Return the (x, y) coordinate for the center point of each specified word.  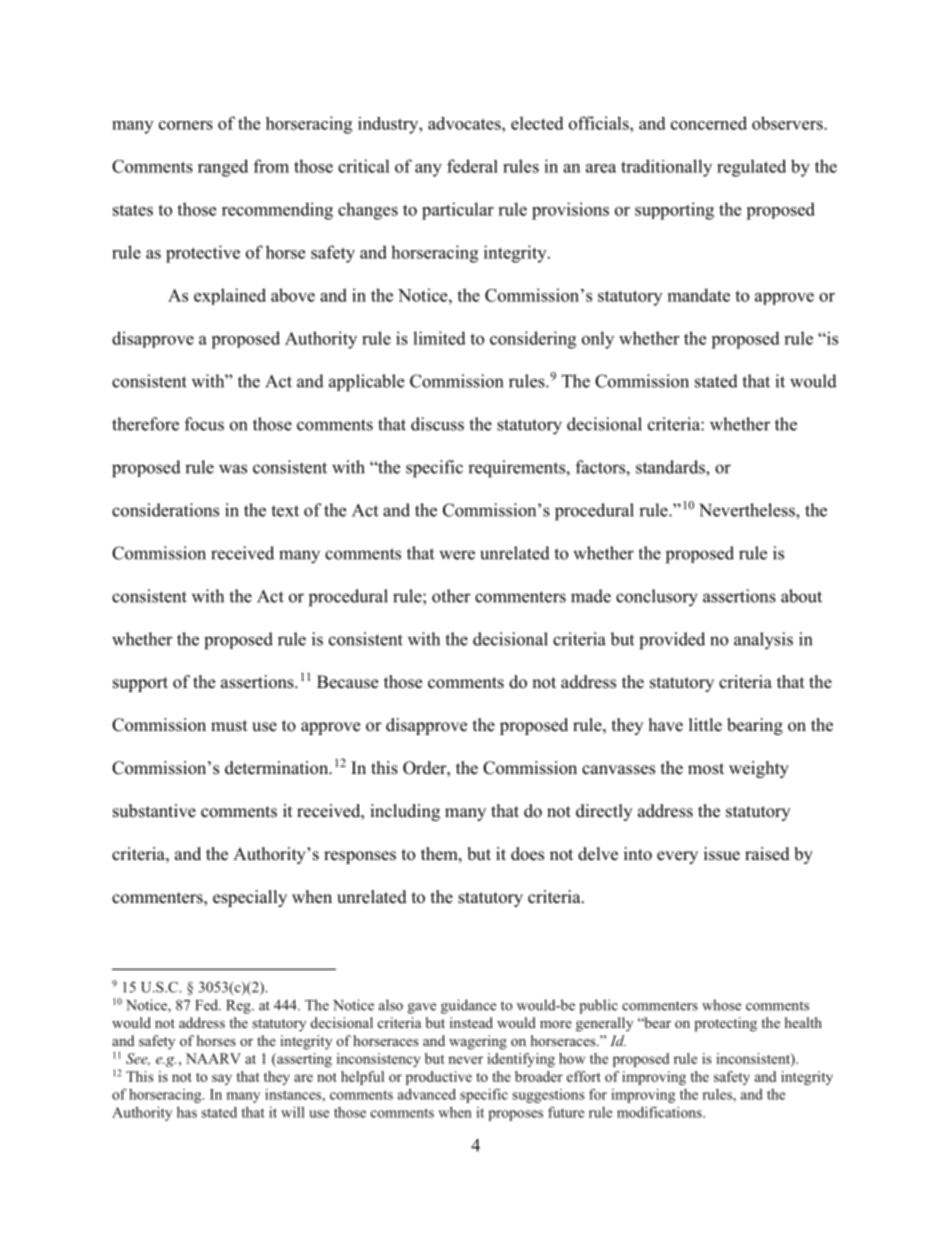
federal (472, 166)
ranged (223, 168)
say (222, 1079)
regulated (751, 168)
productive (439, 1078)
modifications (660, 1112)
